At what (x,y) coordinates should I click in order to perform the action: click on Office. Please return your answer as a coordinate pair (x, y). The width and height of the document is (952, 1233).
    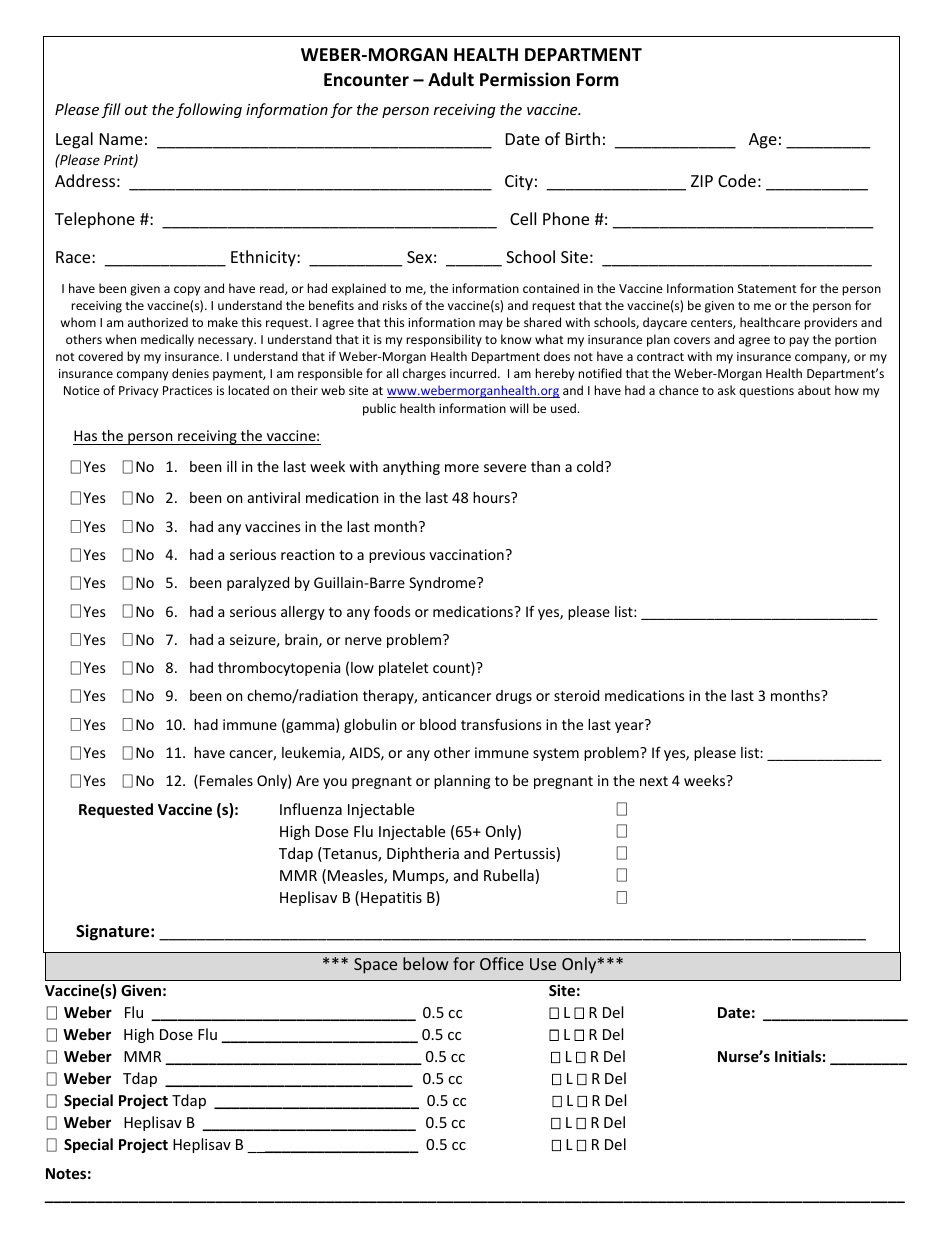
    Looking at the image, I should click on (502, 963).
